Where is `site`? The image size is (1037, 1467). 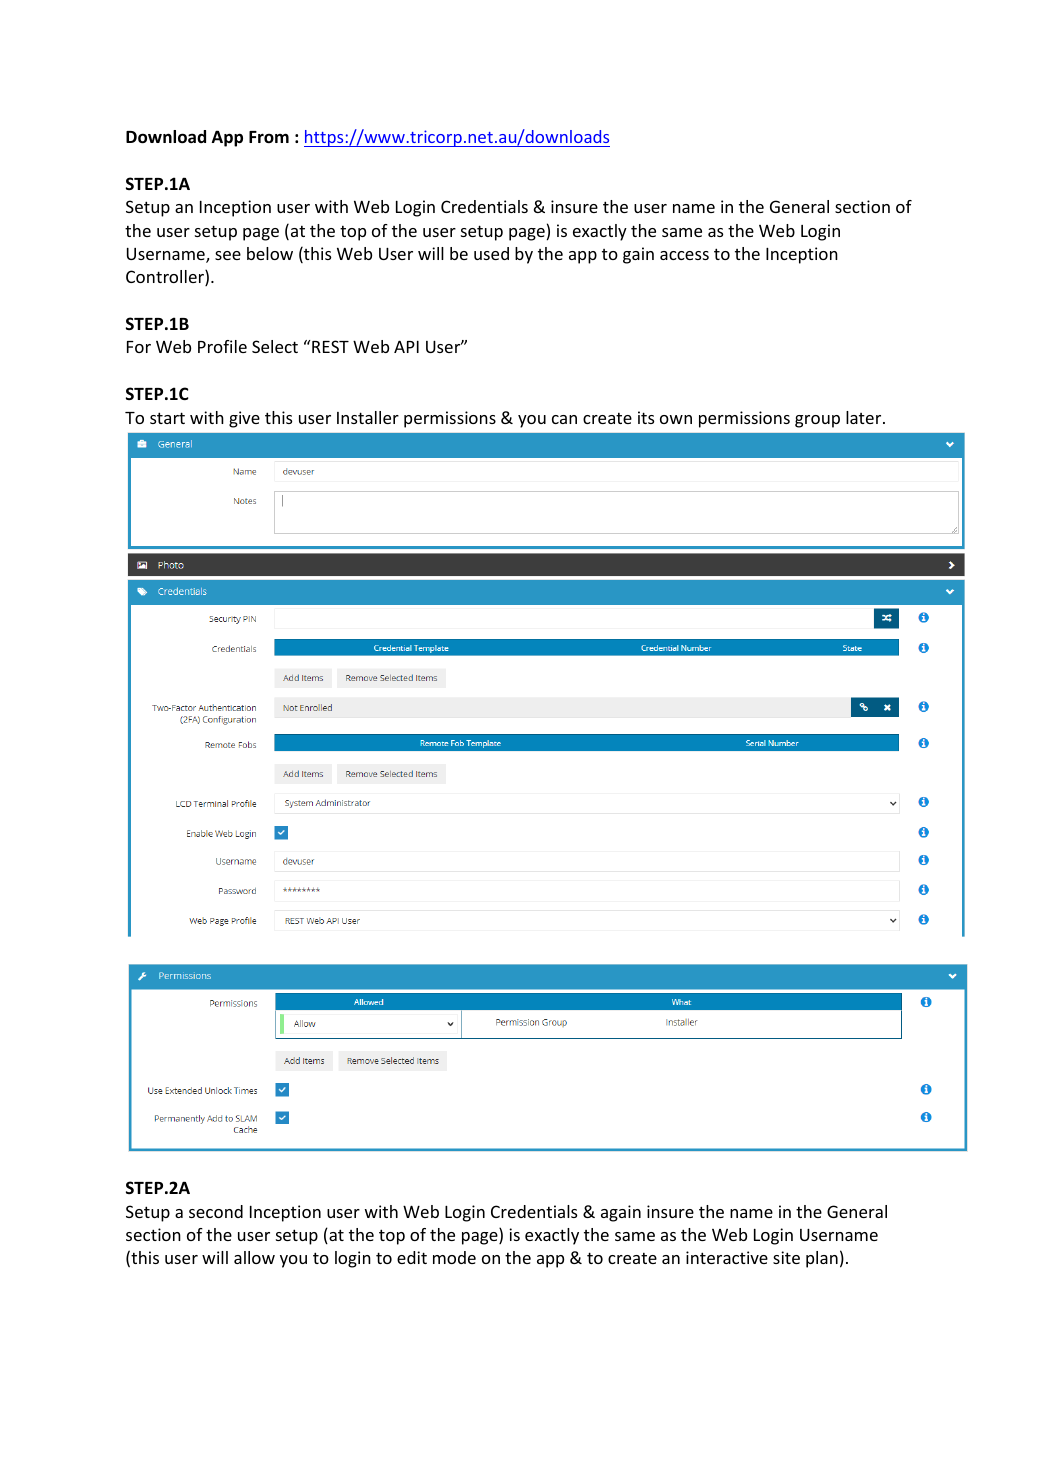
site is located at coordinates (786, 1257).
